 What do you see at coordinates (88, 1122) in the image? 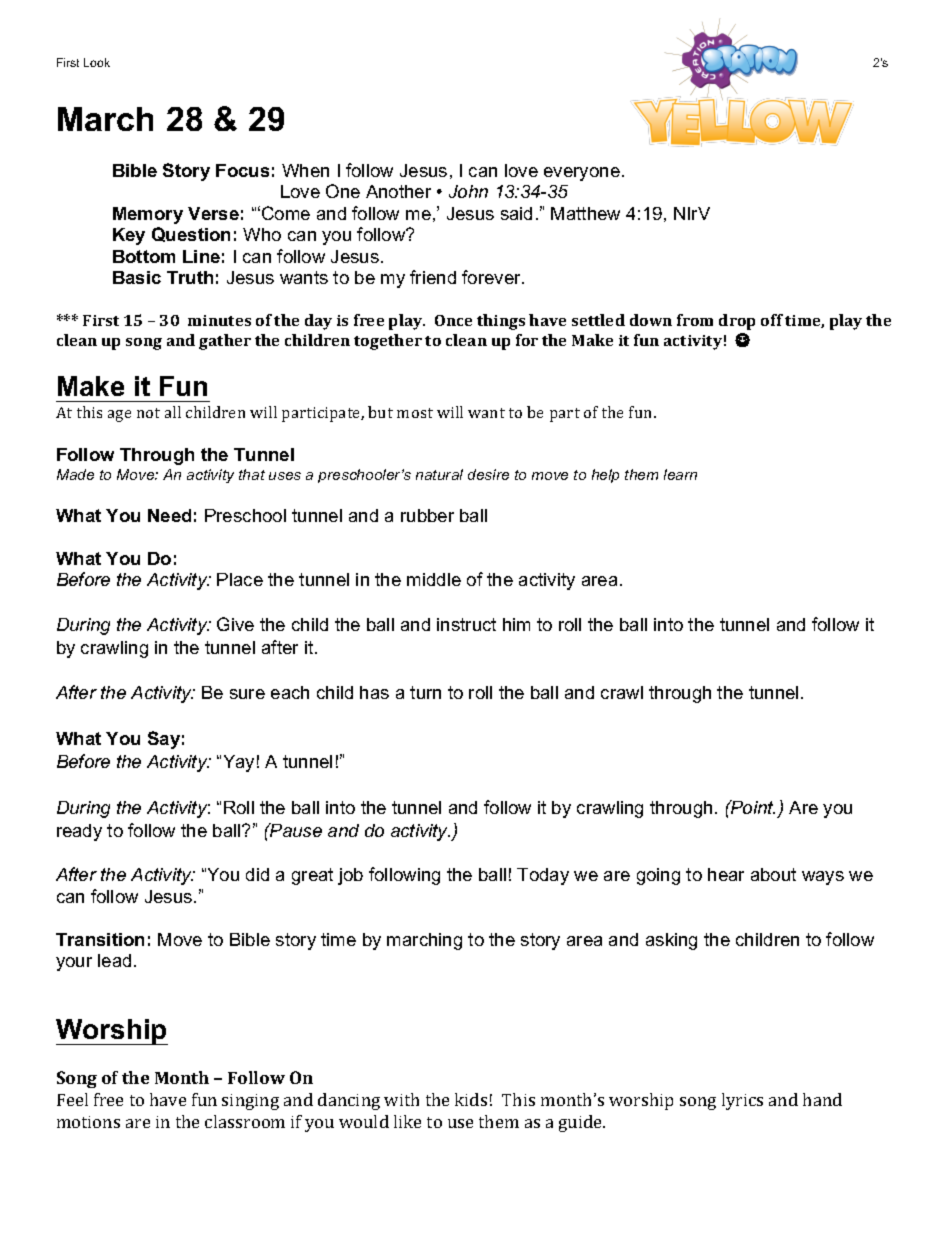
I see `motions` at bounding box center [88, 1122].
